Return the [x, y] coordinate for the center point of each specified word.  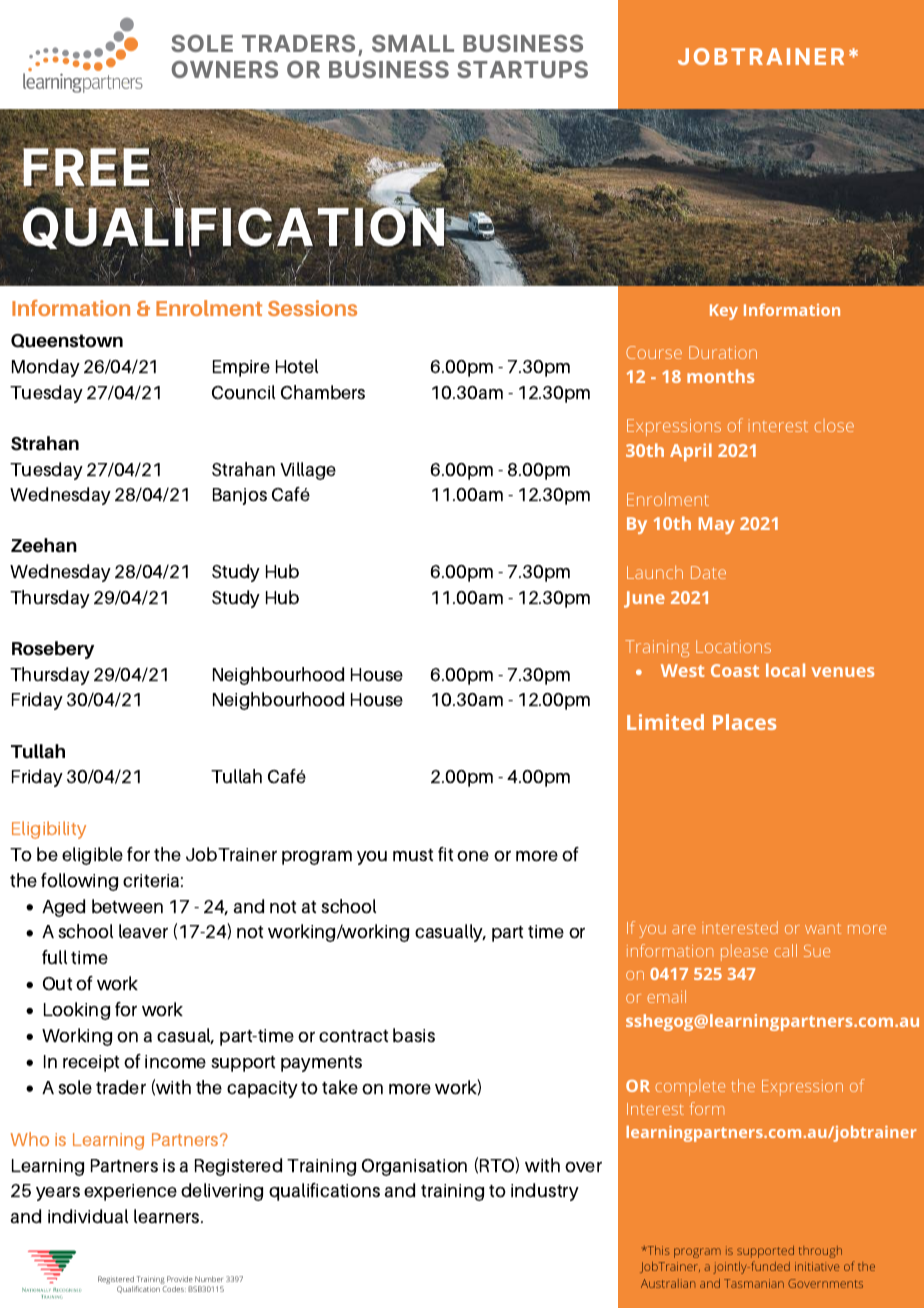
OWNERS [225, 69]
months [720, 376]
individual [88, 1216]
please [744, 952]
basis [414, 1035]
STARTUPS [522, 69]
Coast [735, 670]
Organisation [414, 1167]
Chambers [323, 392]
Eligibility [49, 830]
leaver [143, 931]
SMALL [413, 43]
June [644, 599]
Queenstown [67, 341]
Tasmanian [754, 1283]
